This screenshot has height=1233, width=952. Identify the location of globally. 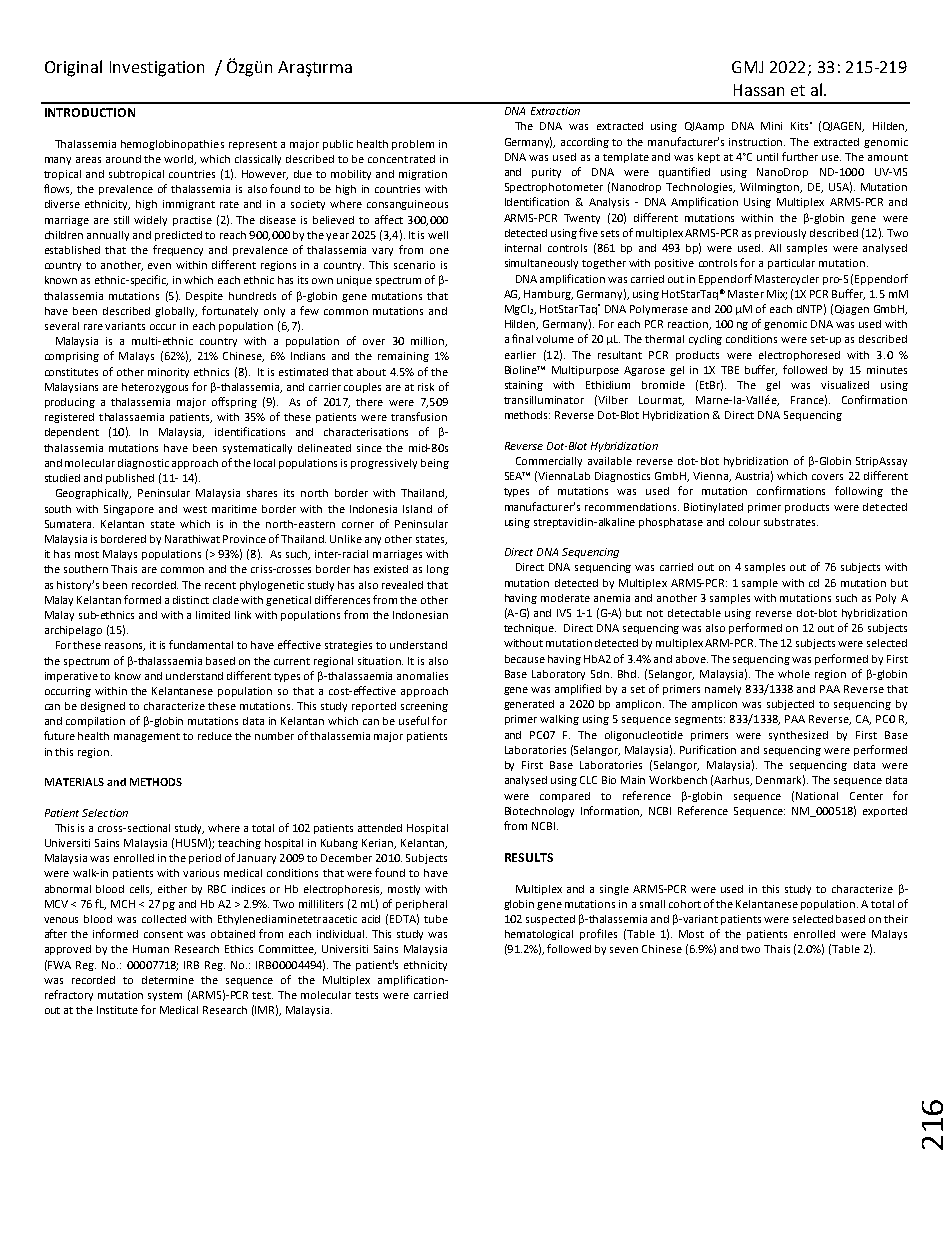
(176, 312).
